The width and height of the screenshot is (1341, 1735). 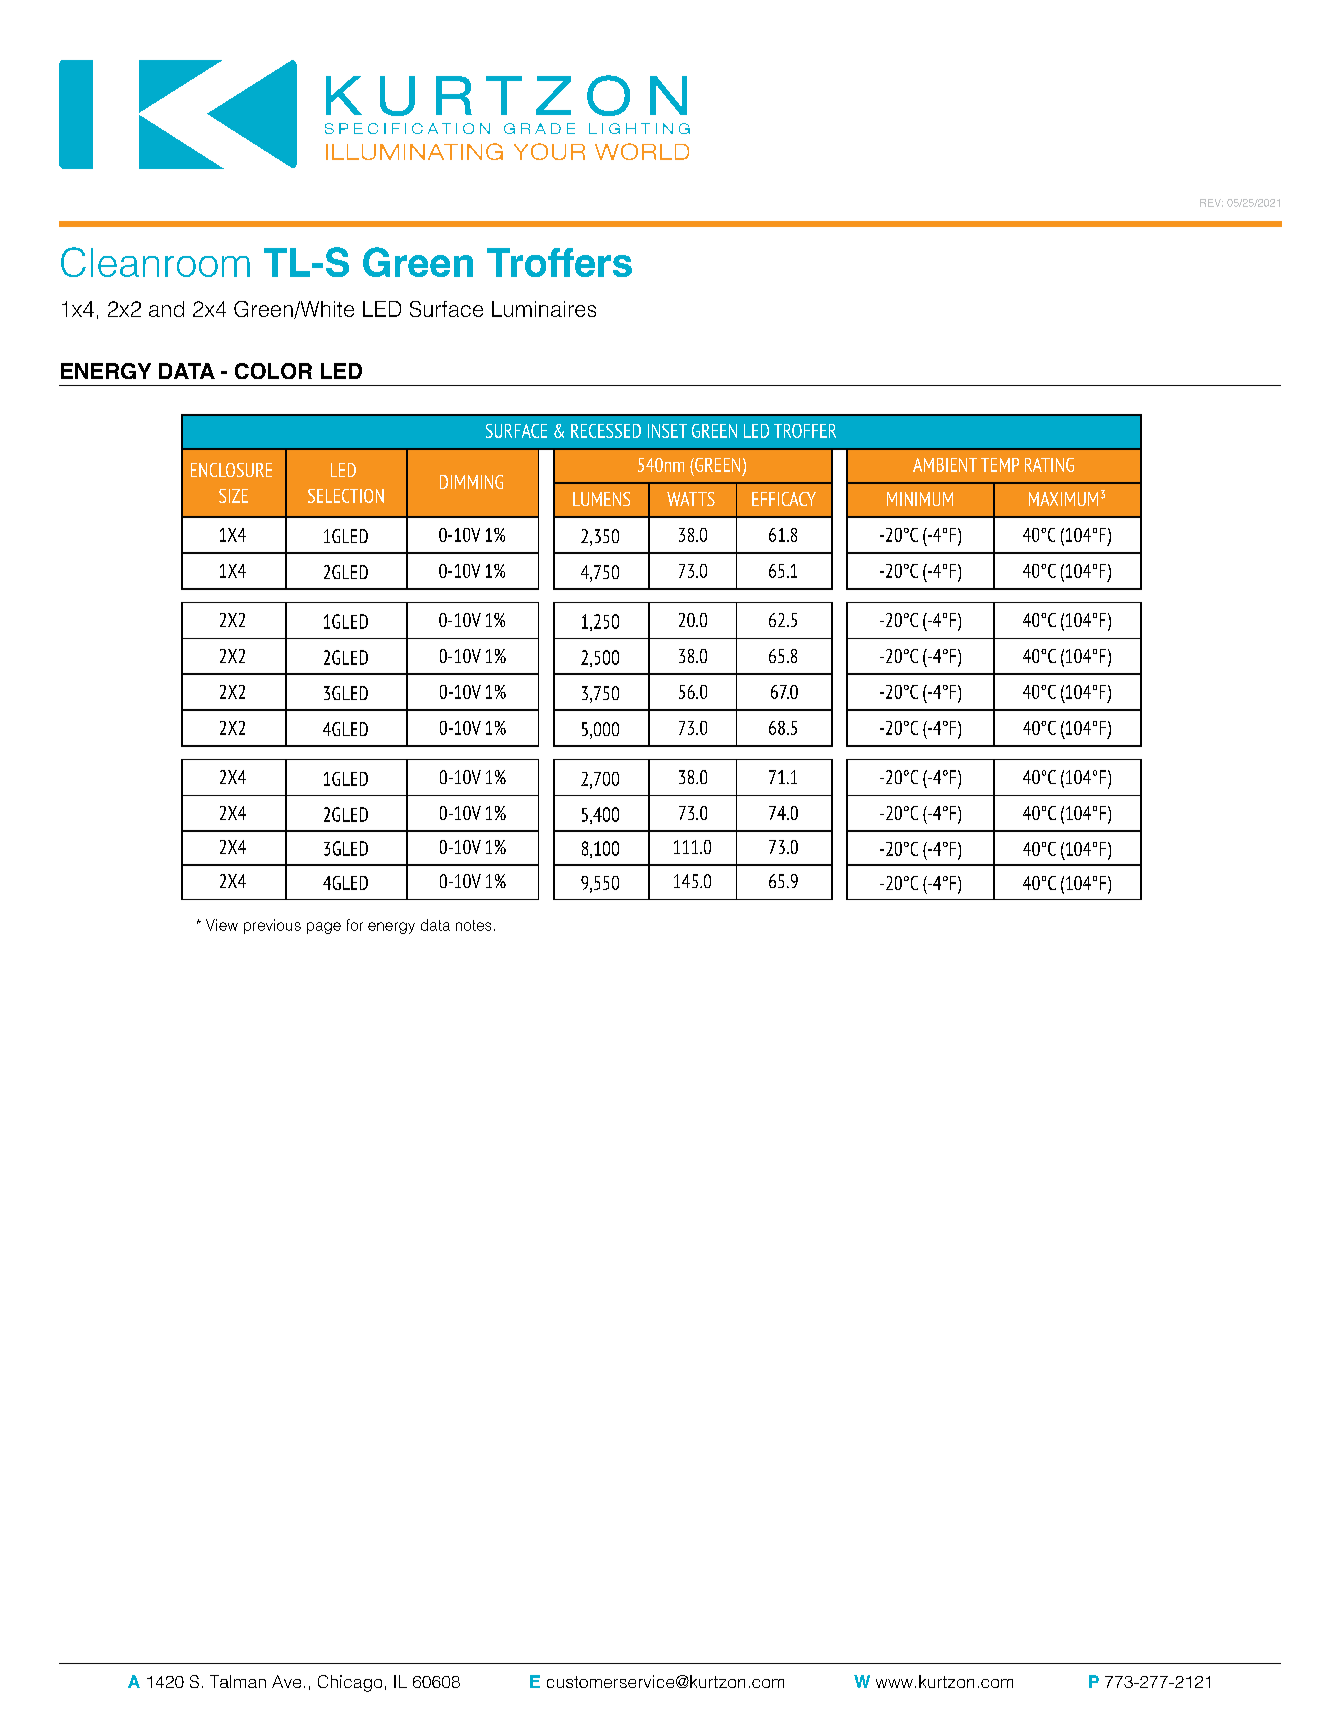 What do you see at coordinates (350, 1683) in the screenshot?
I see `Chicago` at bounding box center [350, 1683].
